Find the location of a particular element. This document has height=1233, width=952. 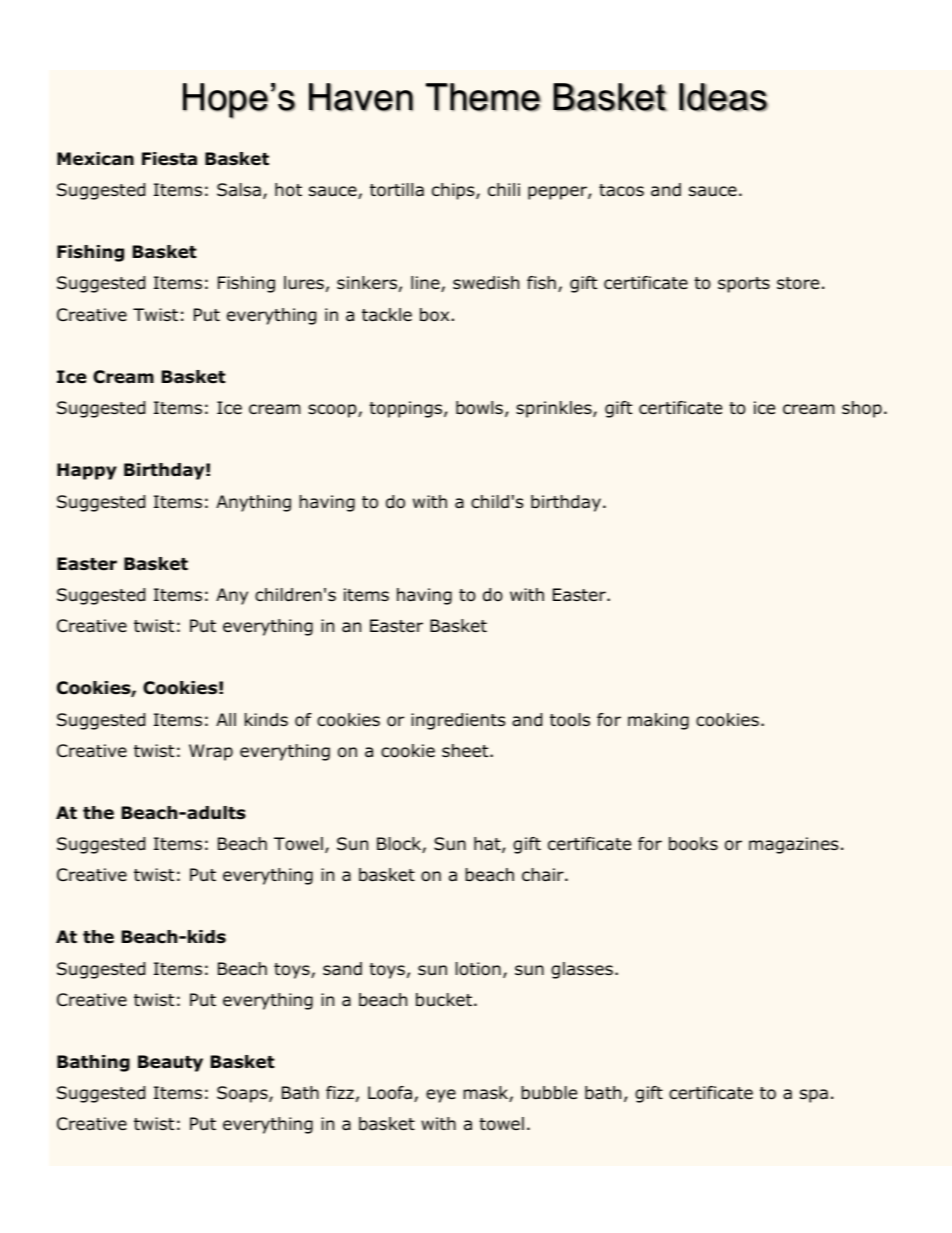

scoop is located at coordinates (333, 411).
